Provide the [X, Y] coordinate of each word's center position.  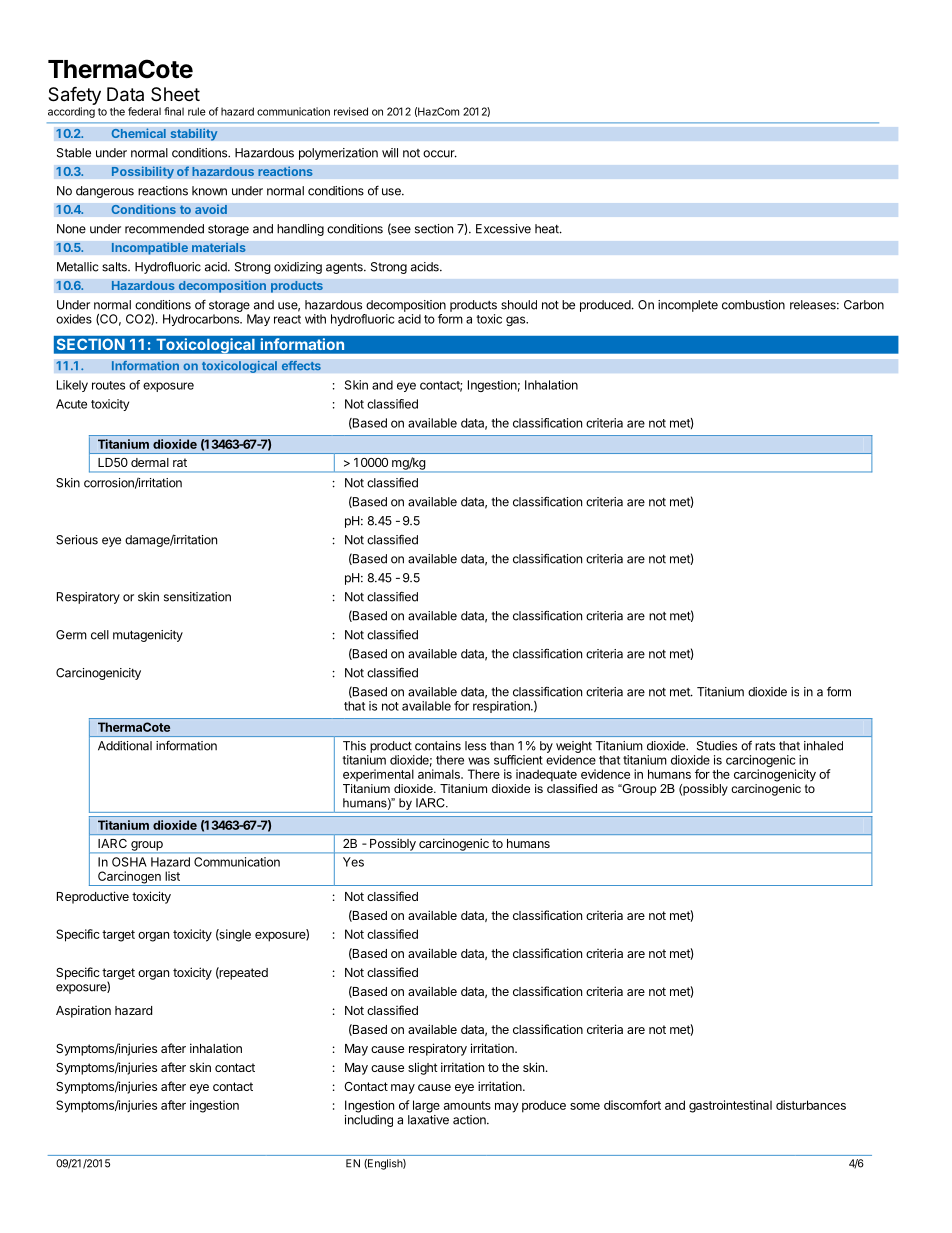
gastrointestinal [730, 1106]
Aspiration [83, 1011]
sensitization [197, 597]
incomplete [688, 306]
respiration [502, 707]
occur [440, 154]
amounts [467, 1105]
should [519, 305]
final [174, 111]
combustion [753, 305]
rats [765, 746]
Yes [353, 862]
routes [108, 385]
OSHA [129, 862]
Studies [717, 746]
